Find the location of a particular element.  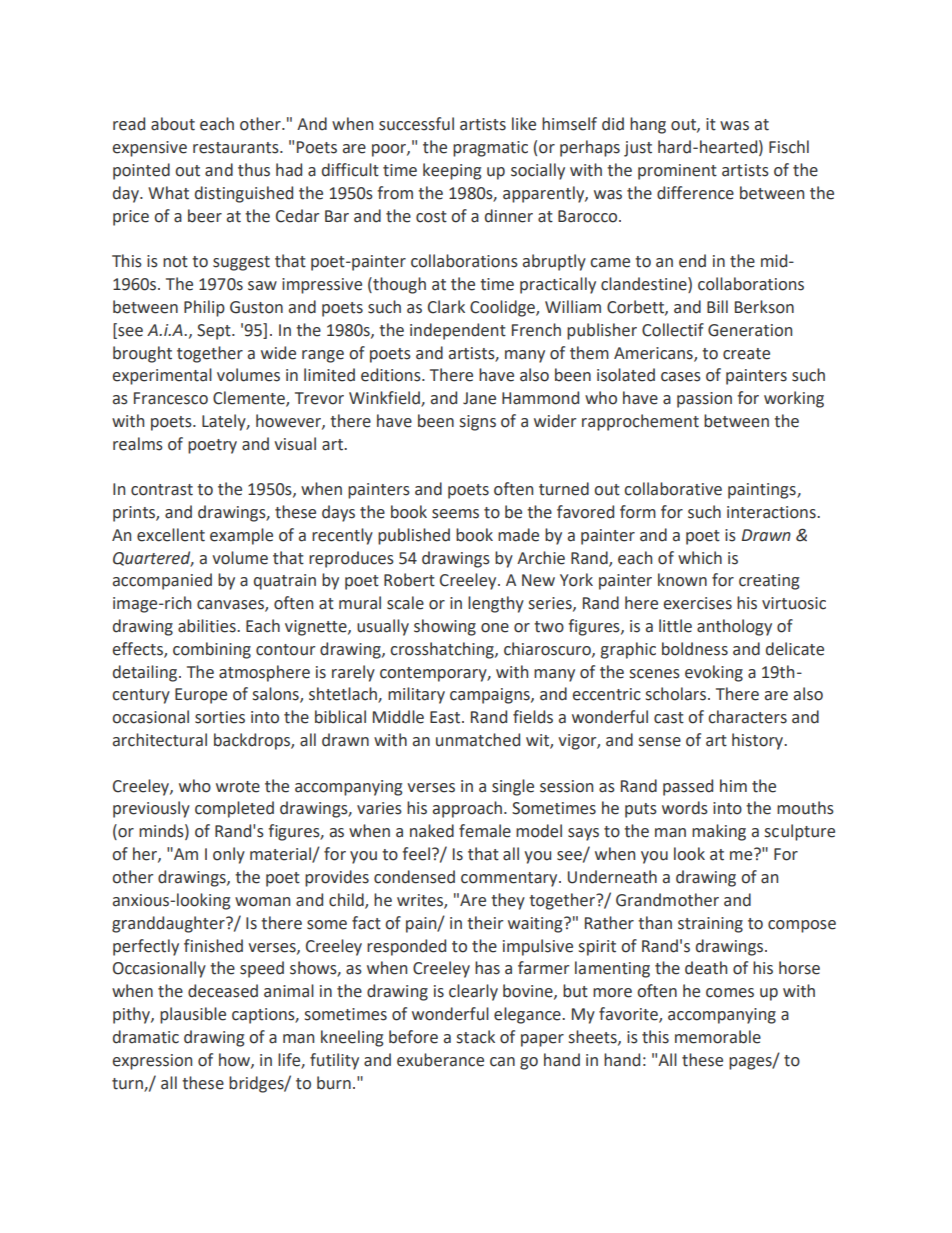

passion is located at coordinates (704, 400).
